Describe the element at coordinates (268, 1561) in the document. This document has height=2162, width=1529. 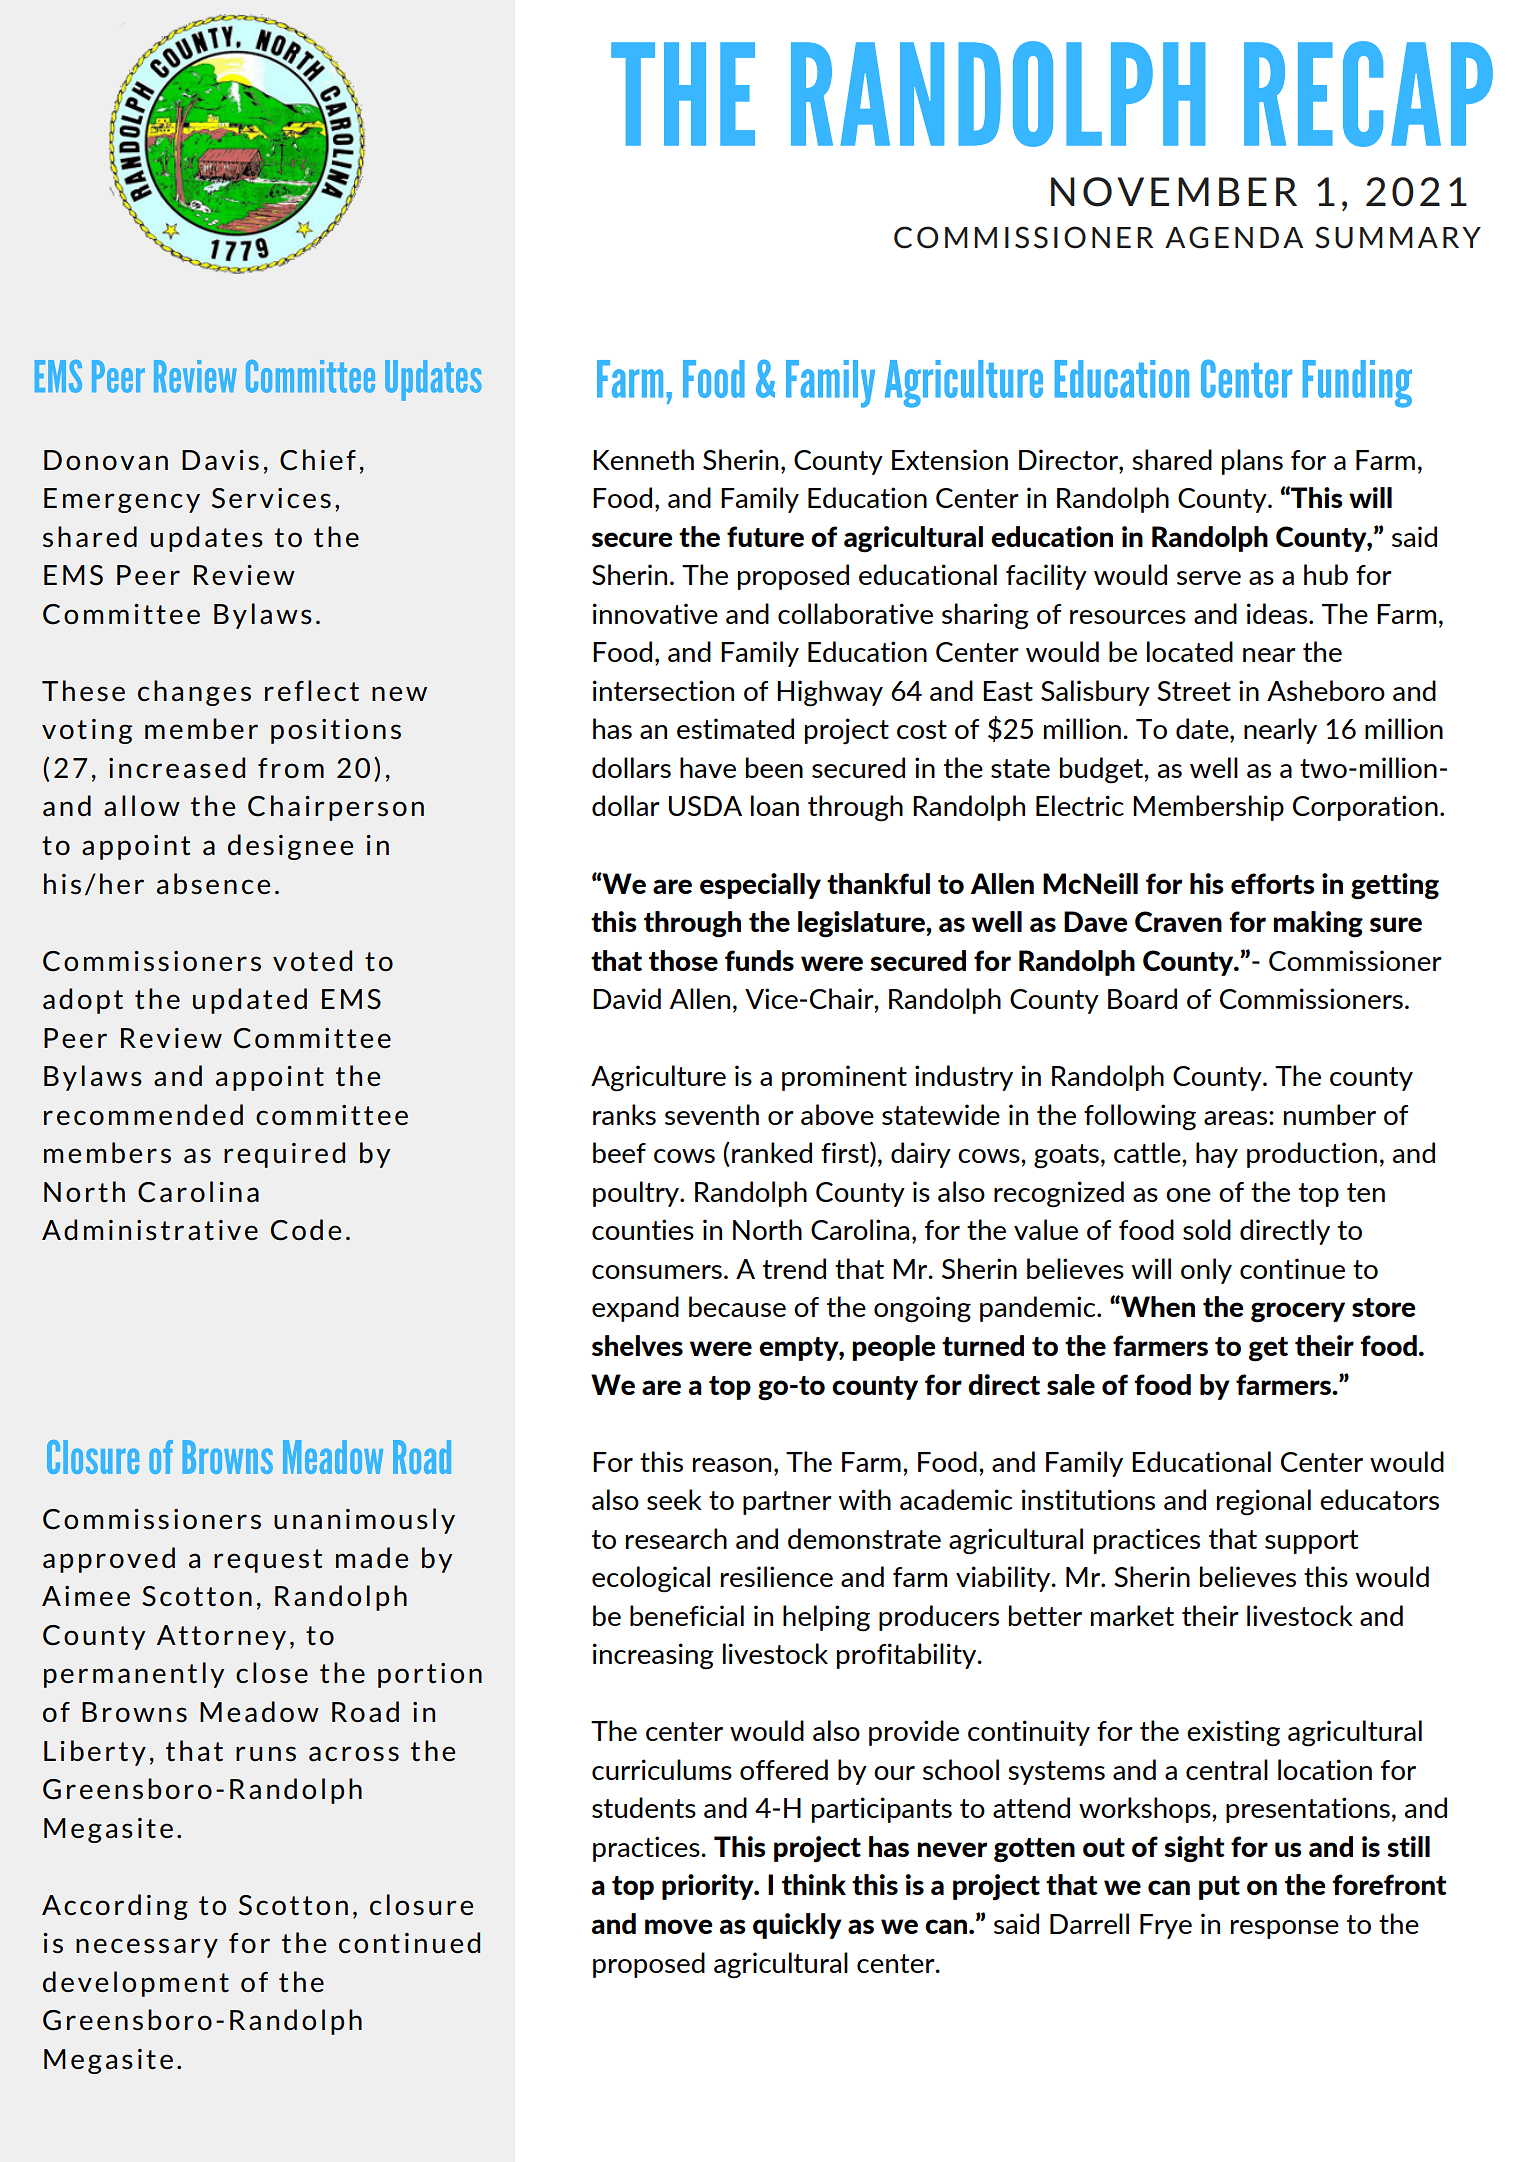
I see `request` at that location.
